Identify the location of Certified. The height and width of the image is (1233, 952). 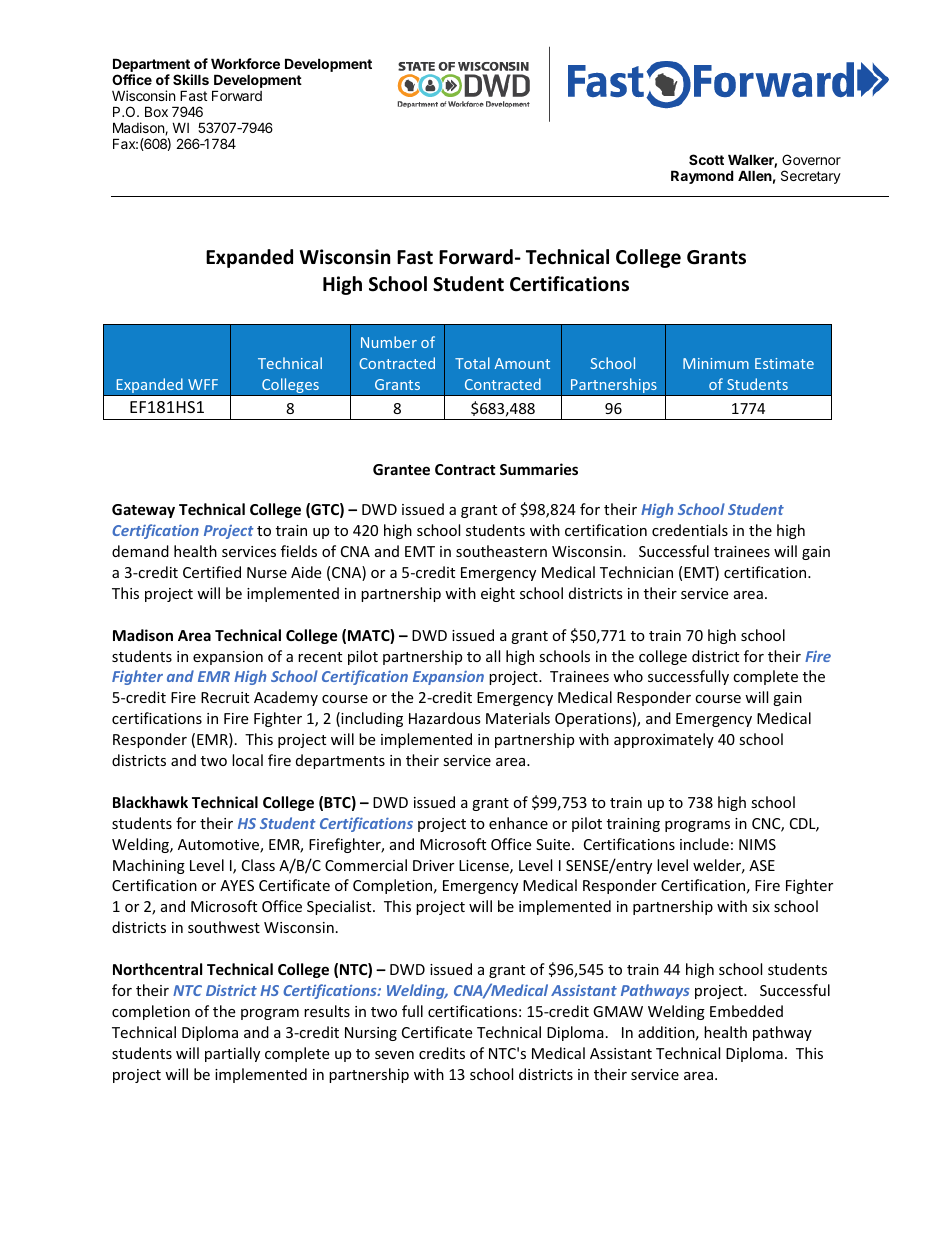
(212, 572).
